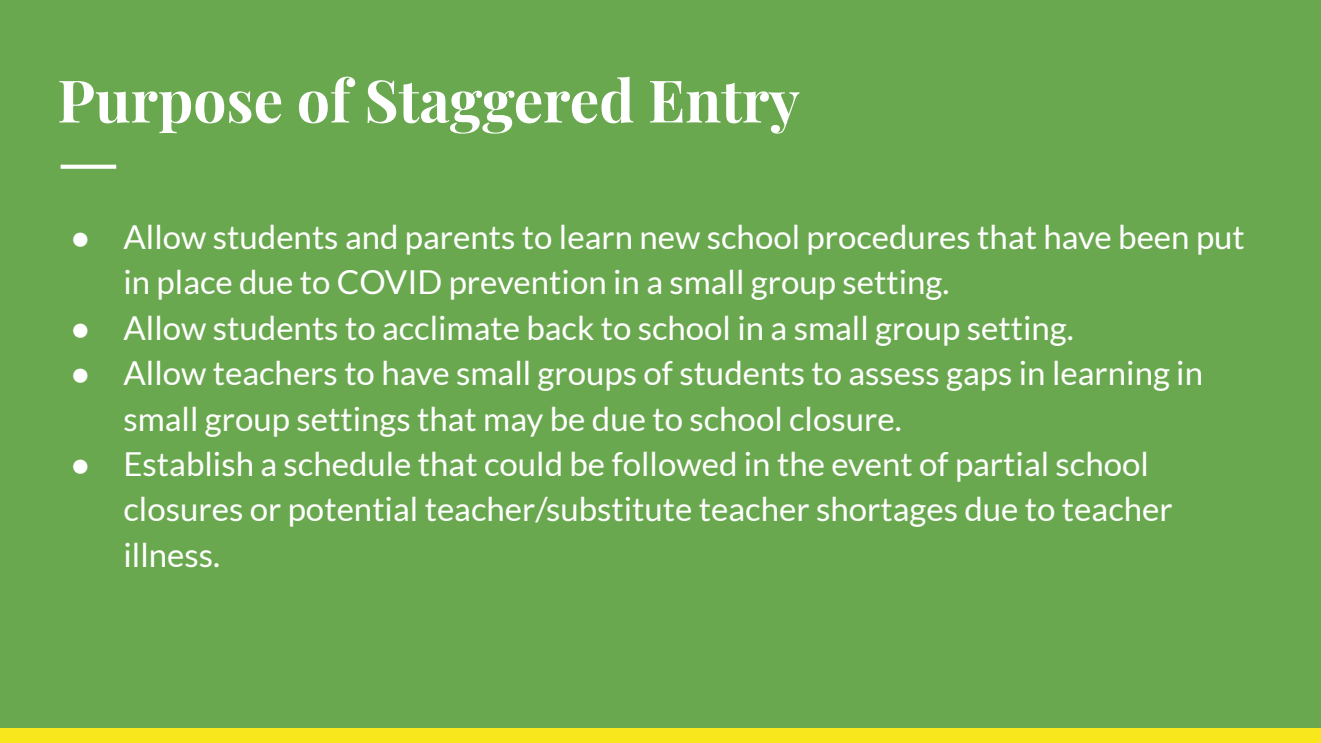 This page has height=743, width=1321. I want to click on Entry, so click(725, 107).
